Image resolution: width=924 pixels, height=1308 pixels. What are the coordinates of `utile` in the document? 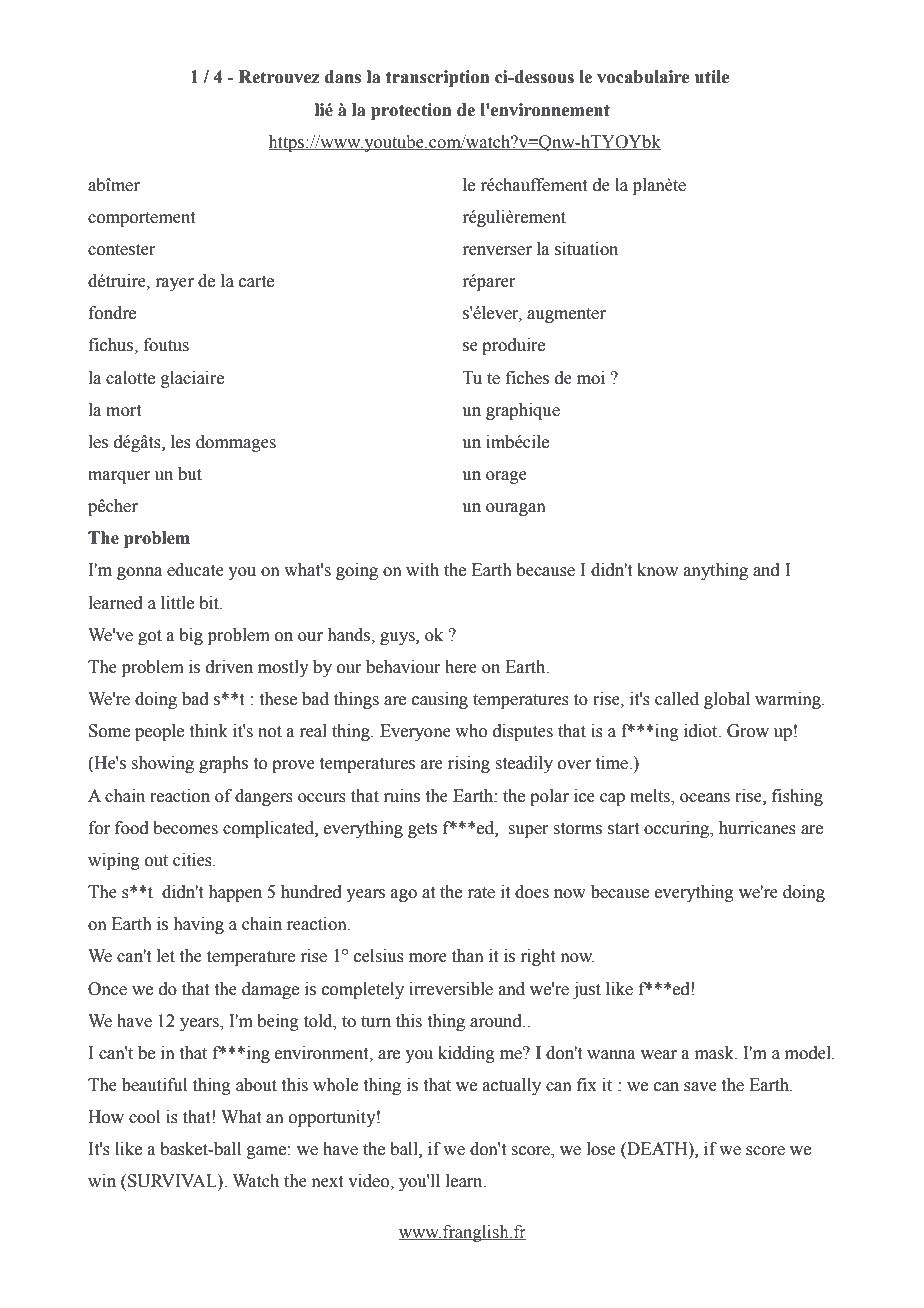 It's located at (712, 77).
